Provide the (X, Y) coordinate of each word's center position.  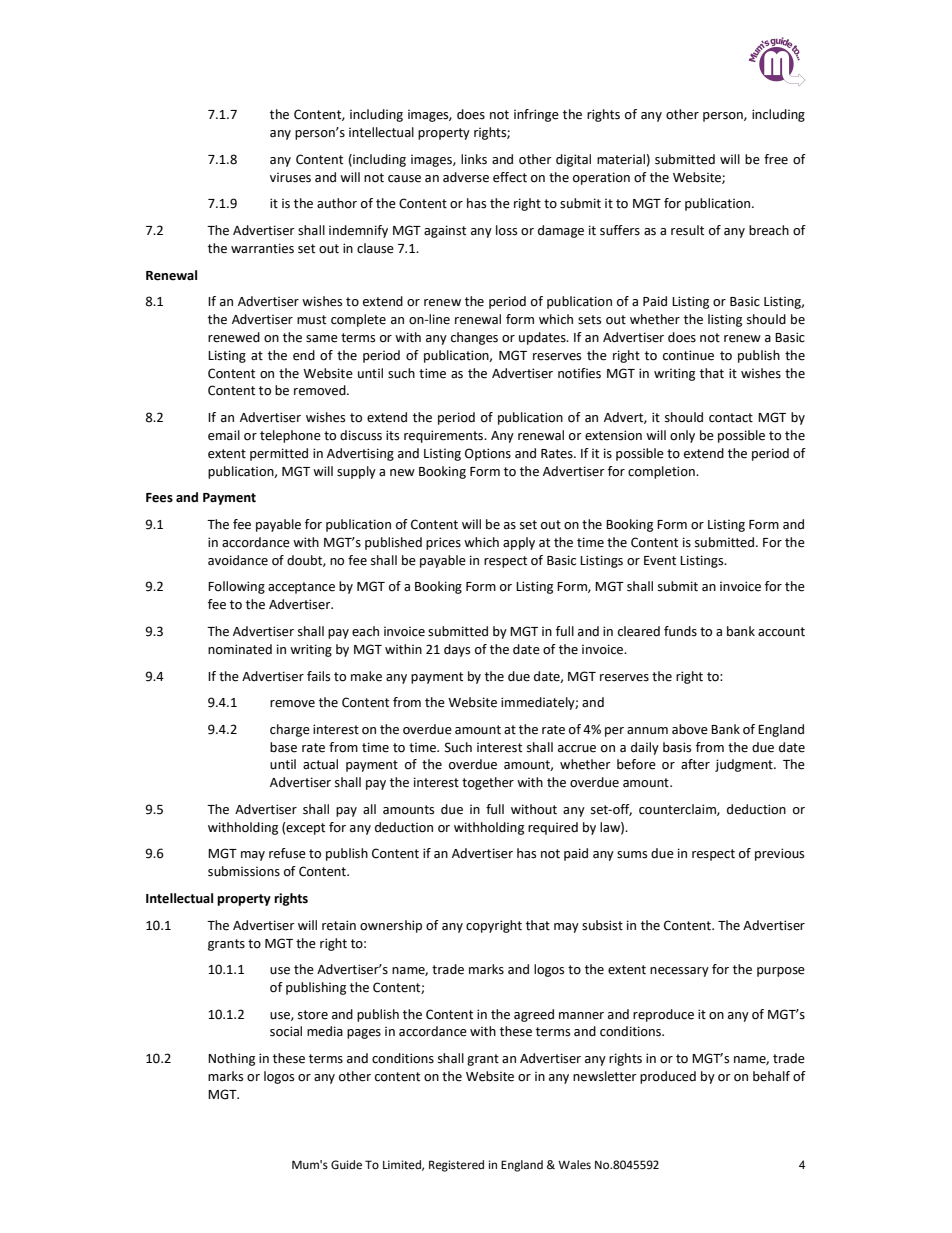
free (776, 159)
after (695, 764)
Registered (456, 1166)
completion (662, 472)
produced (668, 1077)
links (474, 159)
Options (488, 454)
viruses (290, 178)
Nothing (231, 1059)
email (224, 435)
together (488, 783)
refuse (287, 853)
